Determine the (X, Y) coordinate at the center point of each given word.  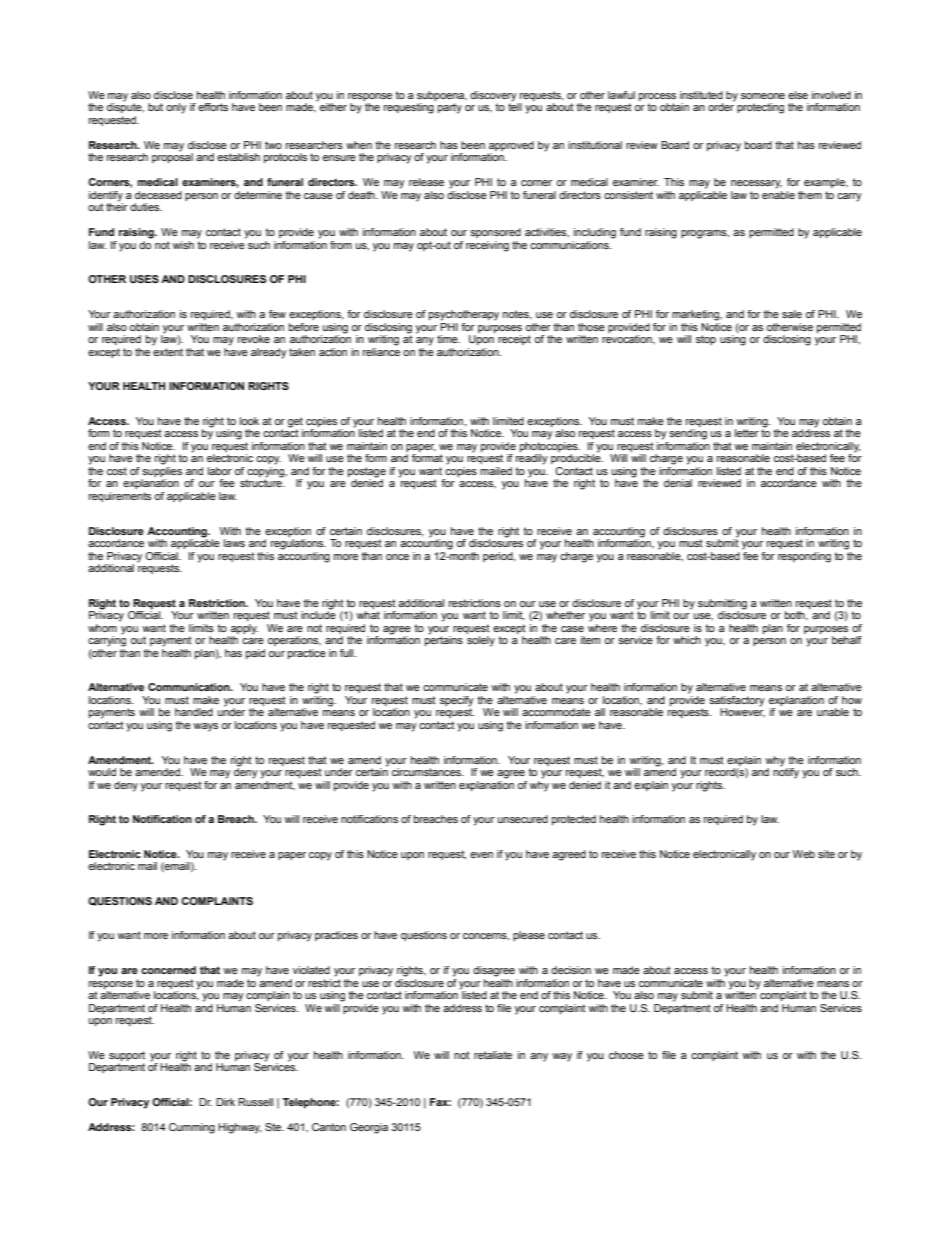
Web (804, 854)
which (687, 640)
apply (244, 630)
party (450, 108)
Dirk (225, 1102)
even (481, 855)
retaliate (493, 1055)
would (102, 772)
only (176, 108)
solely (481, 641)
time (448, 339)
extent (168, 352)
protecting (760, 108)
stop (706, 340)
